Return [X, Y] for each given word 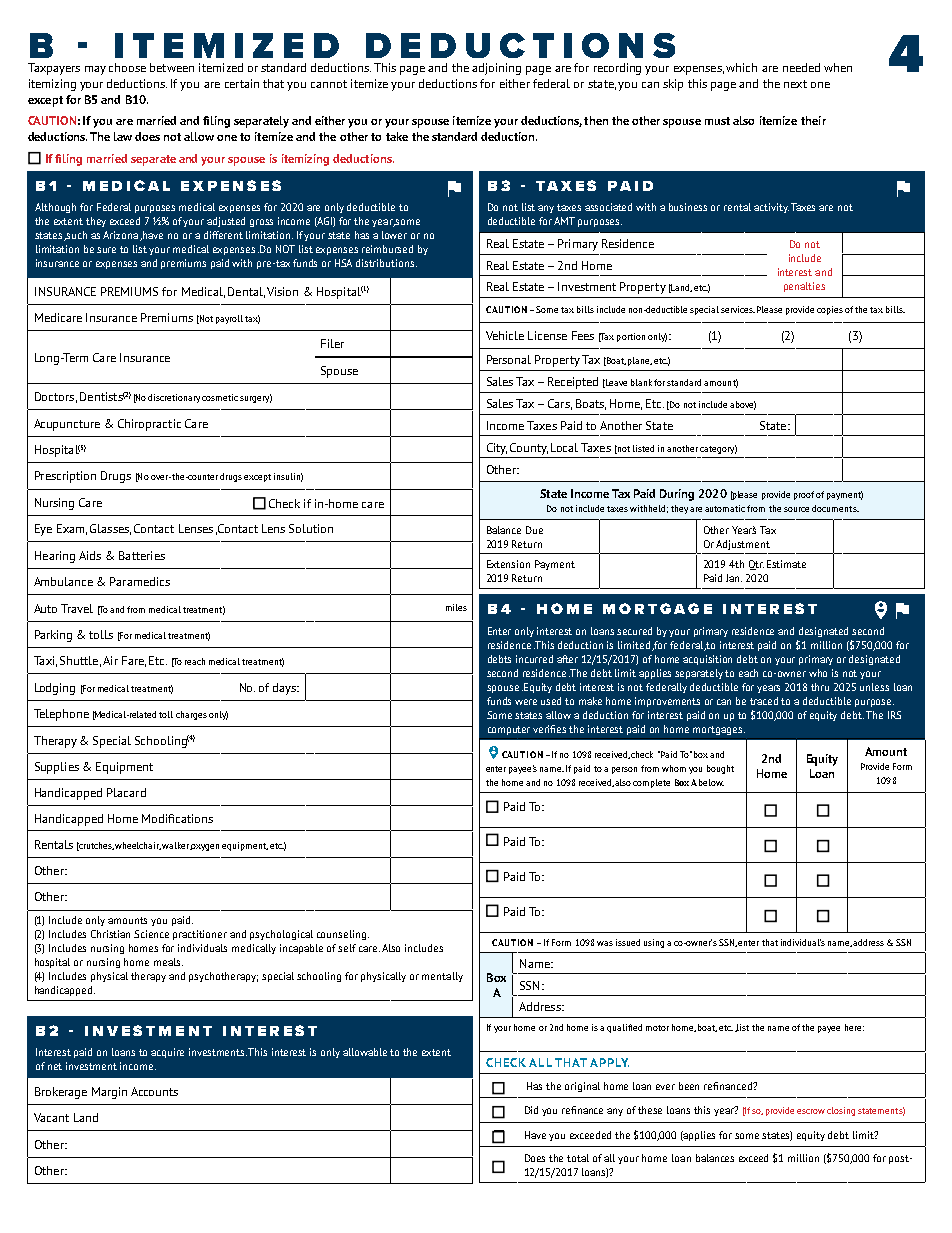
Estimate [786, 564]
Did [531, 1110]
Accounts [154, 1091]
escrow [811, 1111]
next [795, 84]
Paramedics [140, 581]
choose [127, 67]
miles [456, 607]
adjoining [496, 69]
